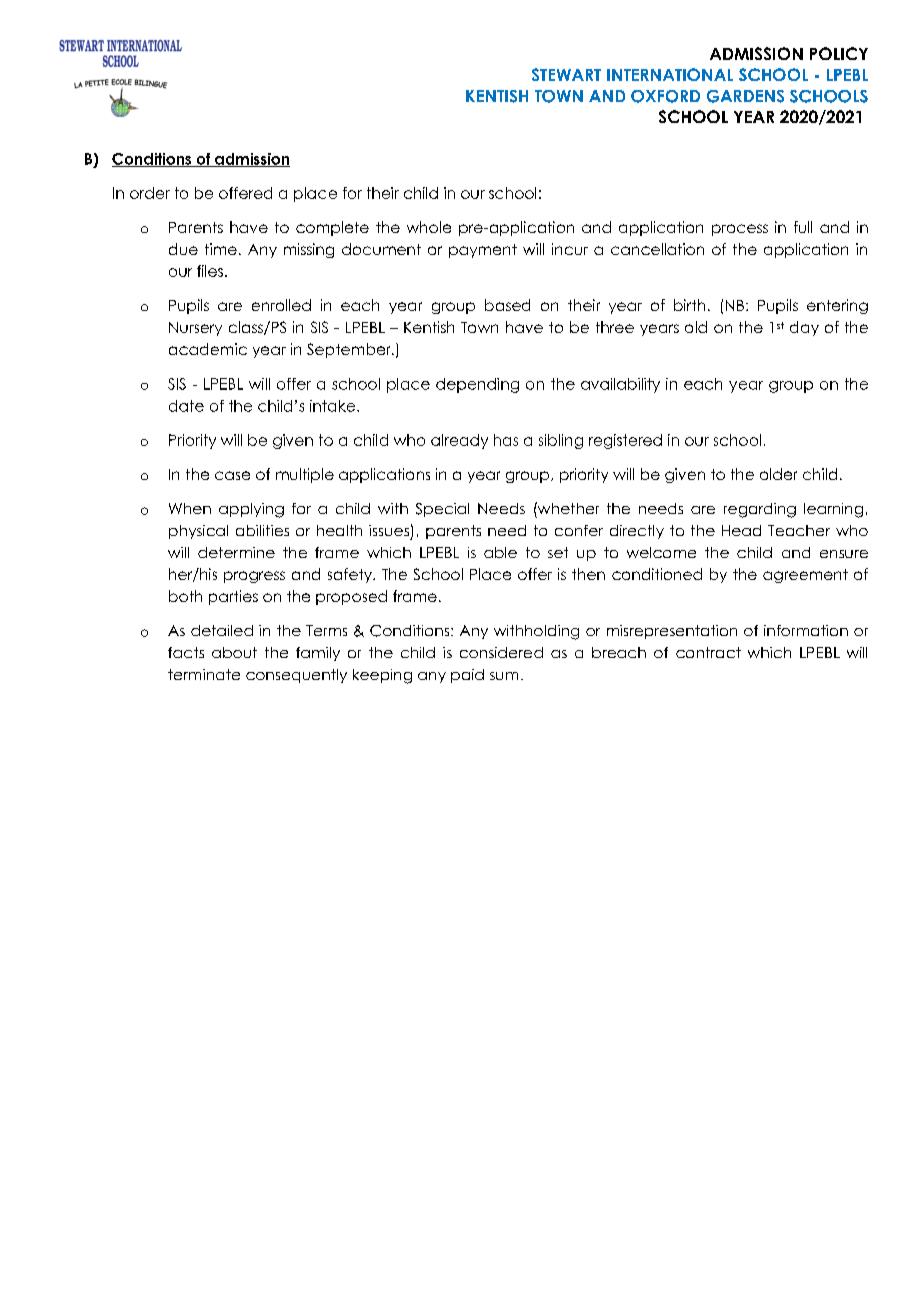 This image has width=924, height=1308. What do you see at coordinates (501, 652) in the image?
I see `considered` at bounding box center [501, 652].
